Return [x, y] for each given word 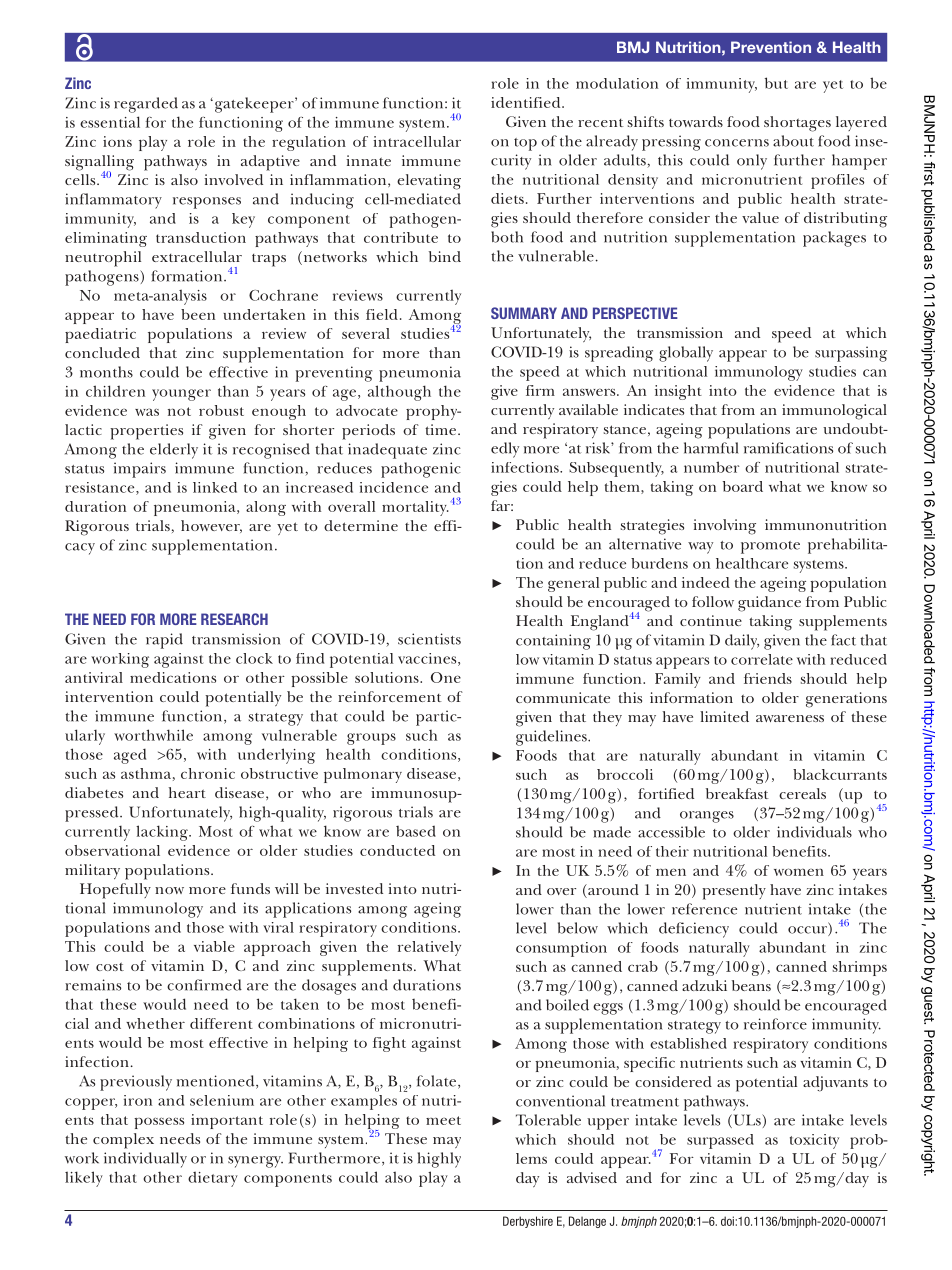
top [525, 144]
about [793, 141]
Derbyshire [528, 1222]
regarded [146, 105]
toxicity [814, 1141]
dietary [213, 1179]
